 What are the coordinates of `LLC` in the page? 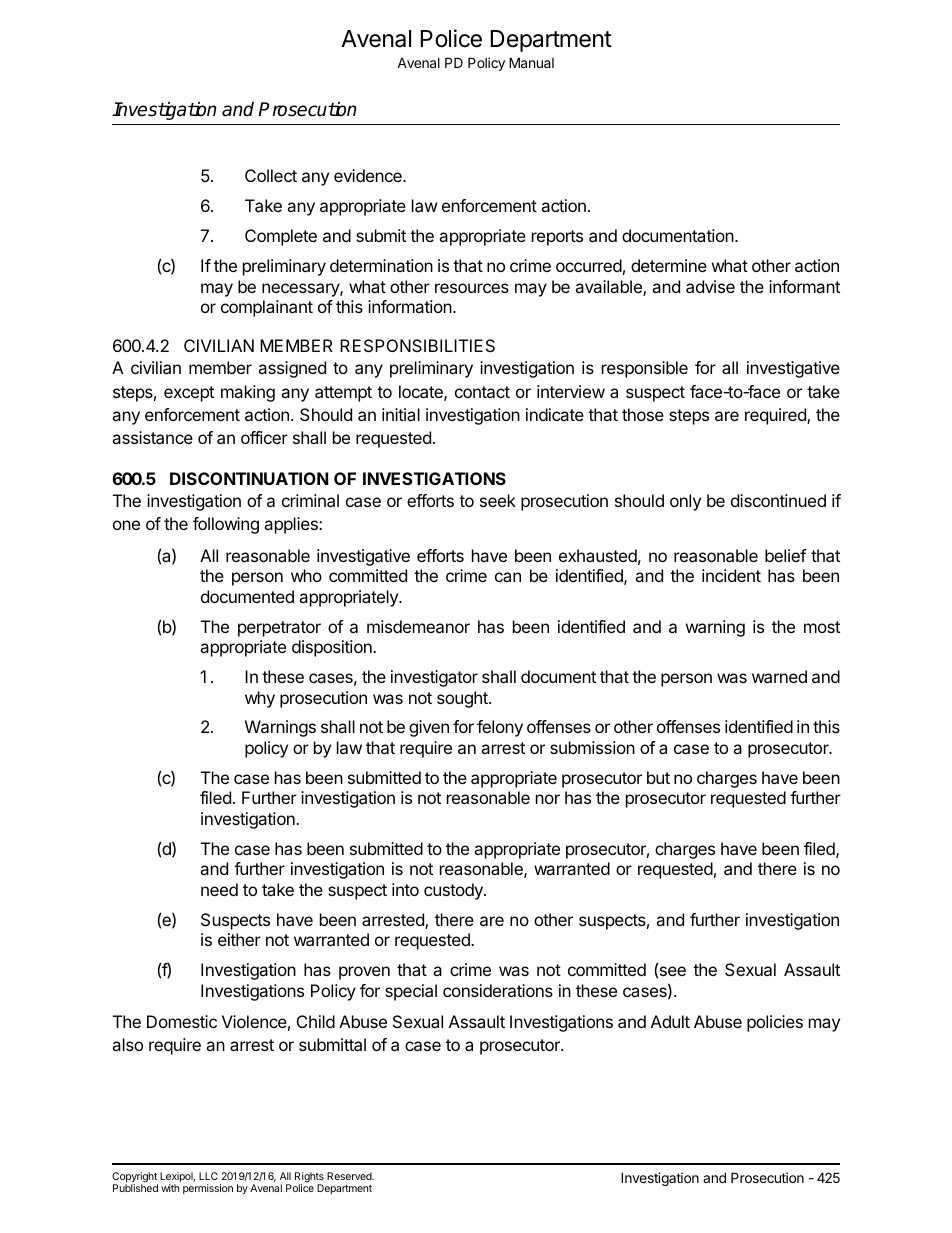 It's located at (208, 1176).
